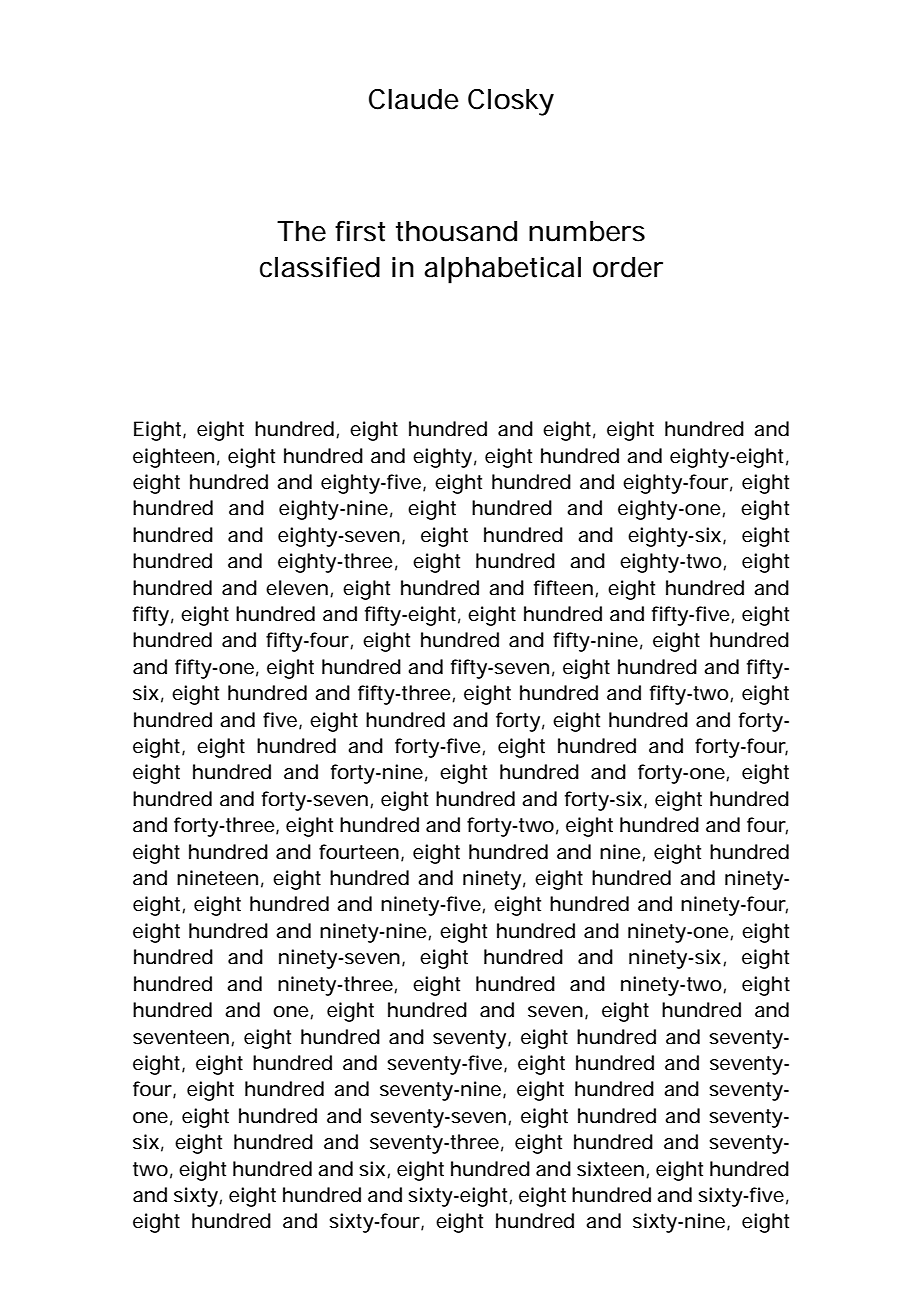  Describe the element at coordinates (301, 231) in the screenshot. I see `The` at that location.
